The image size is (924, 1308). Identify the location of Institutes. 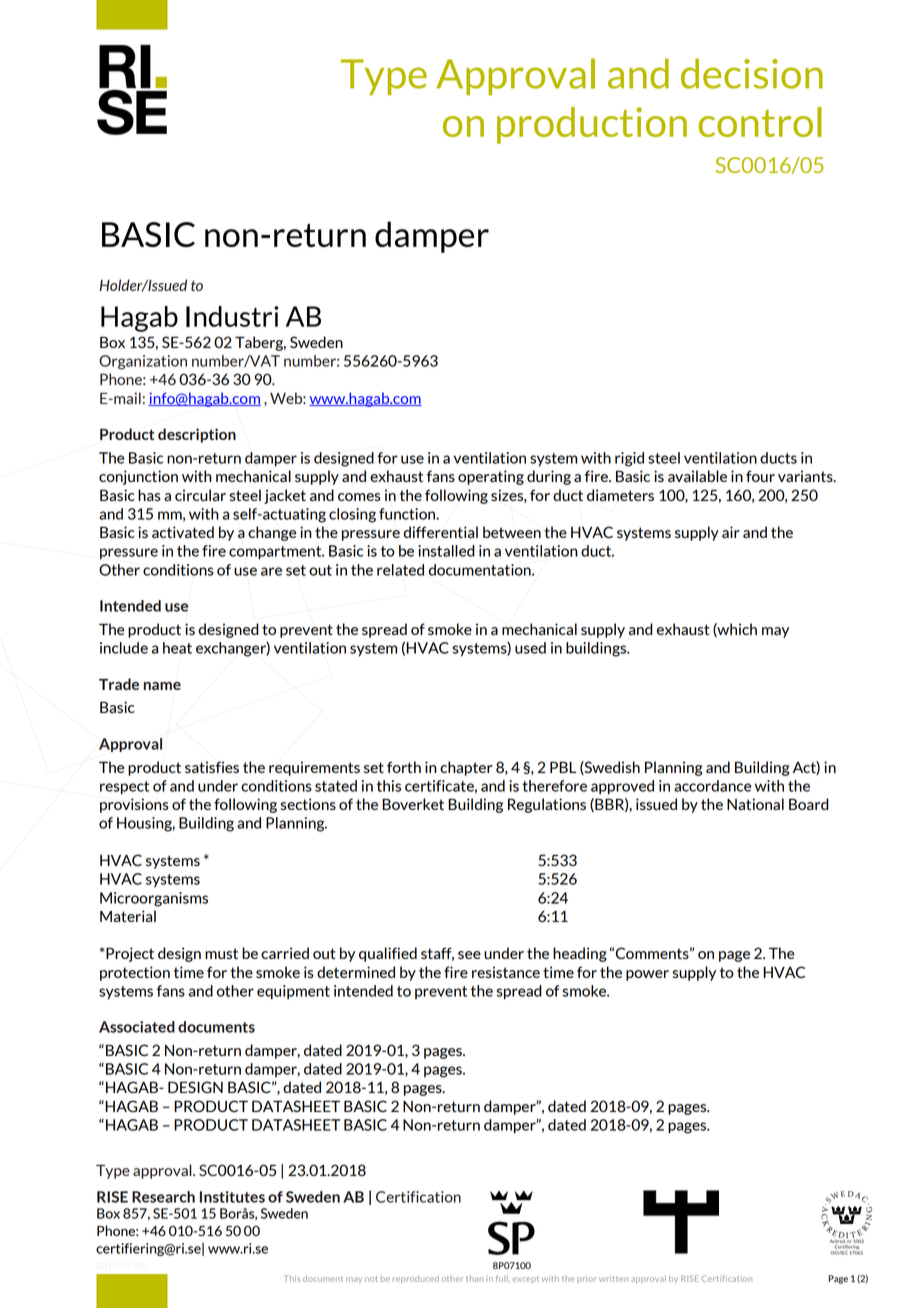
(232, 1197).
